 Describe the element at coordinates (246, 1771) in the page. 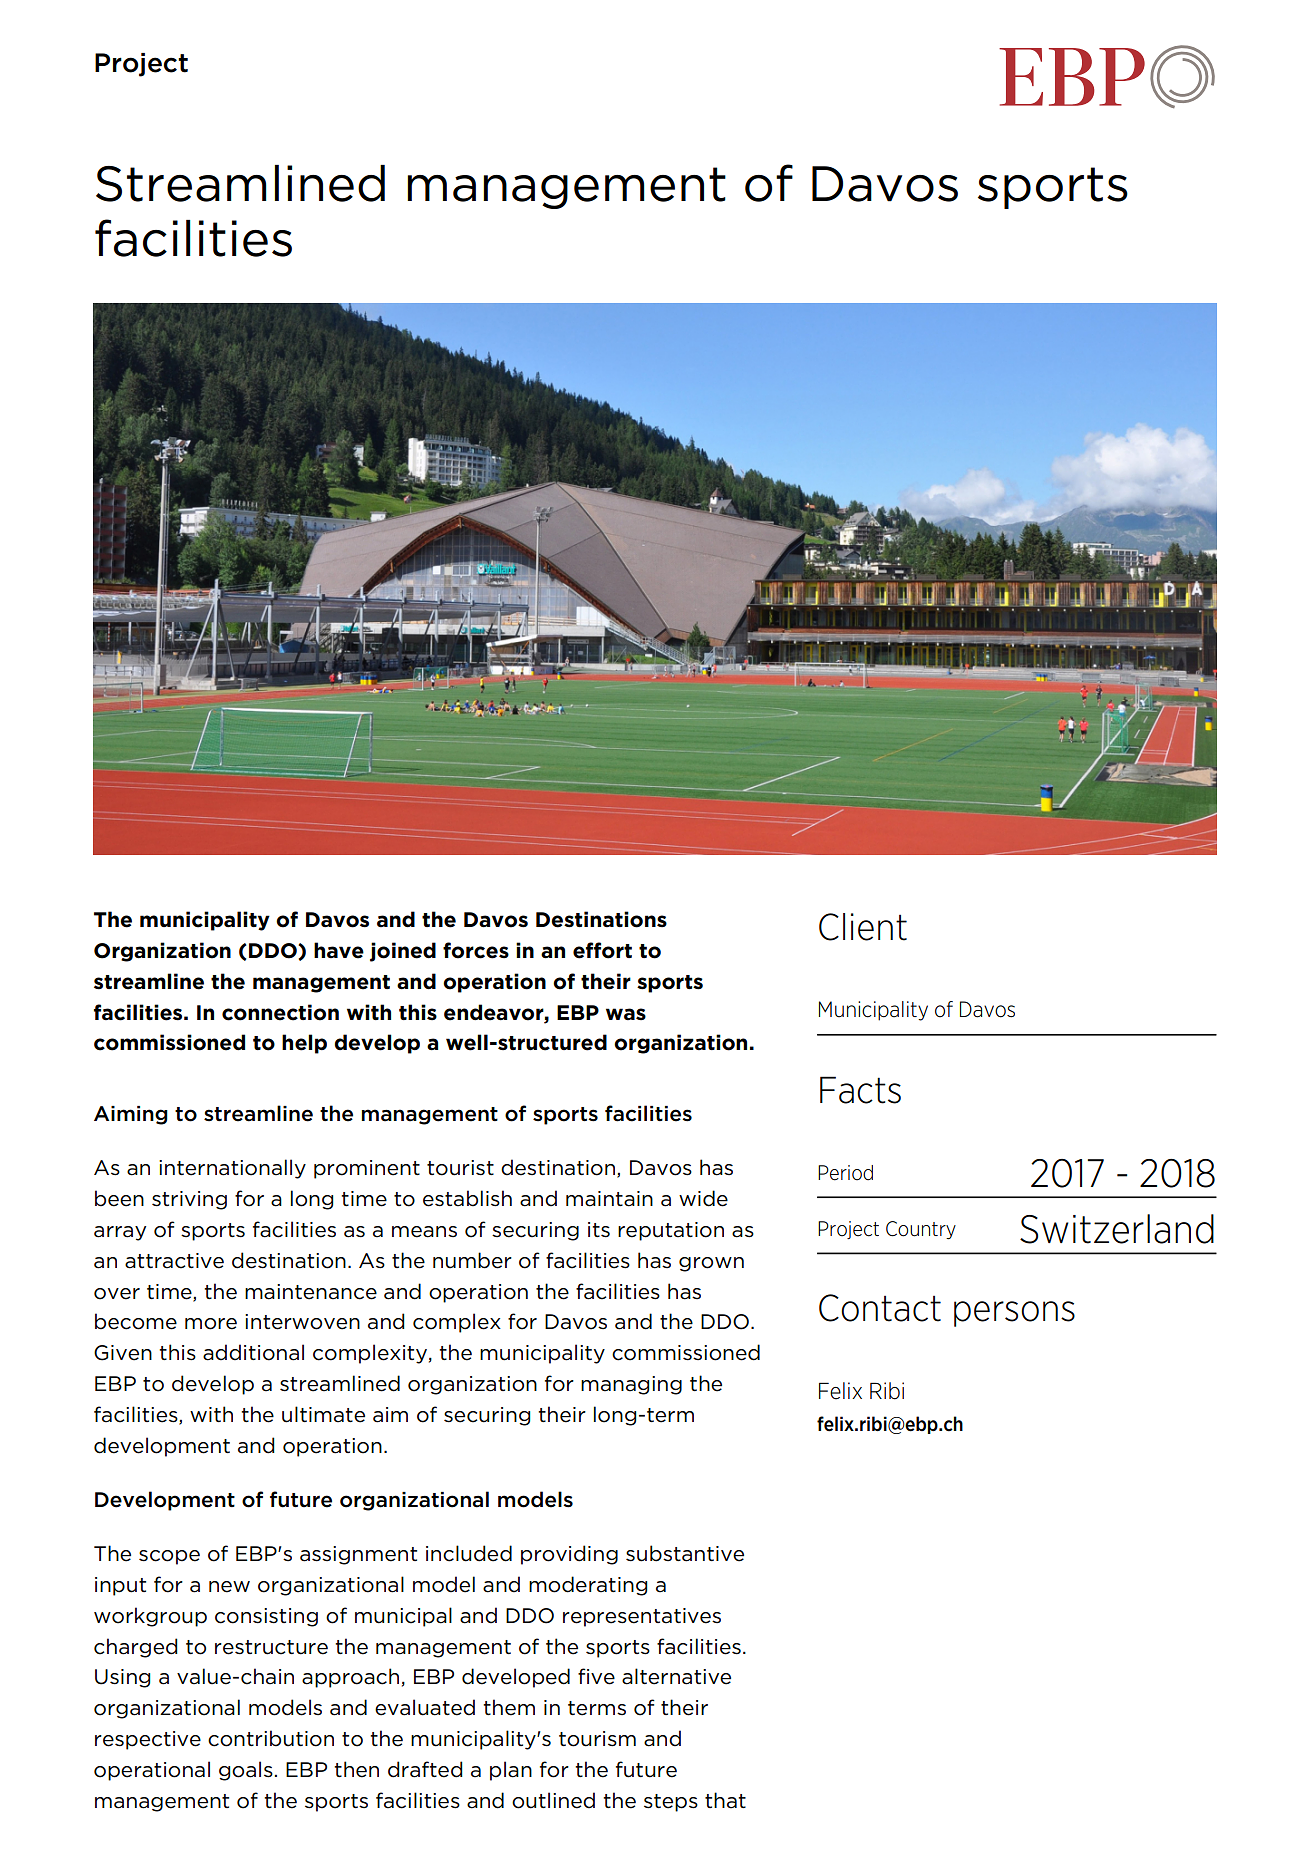

I see `goals` at that location.
